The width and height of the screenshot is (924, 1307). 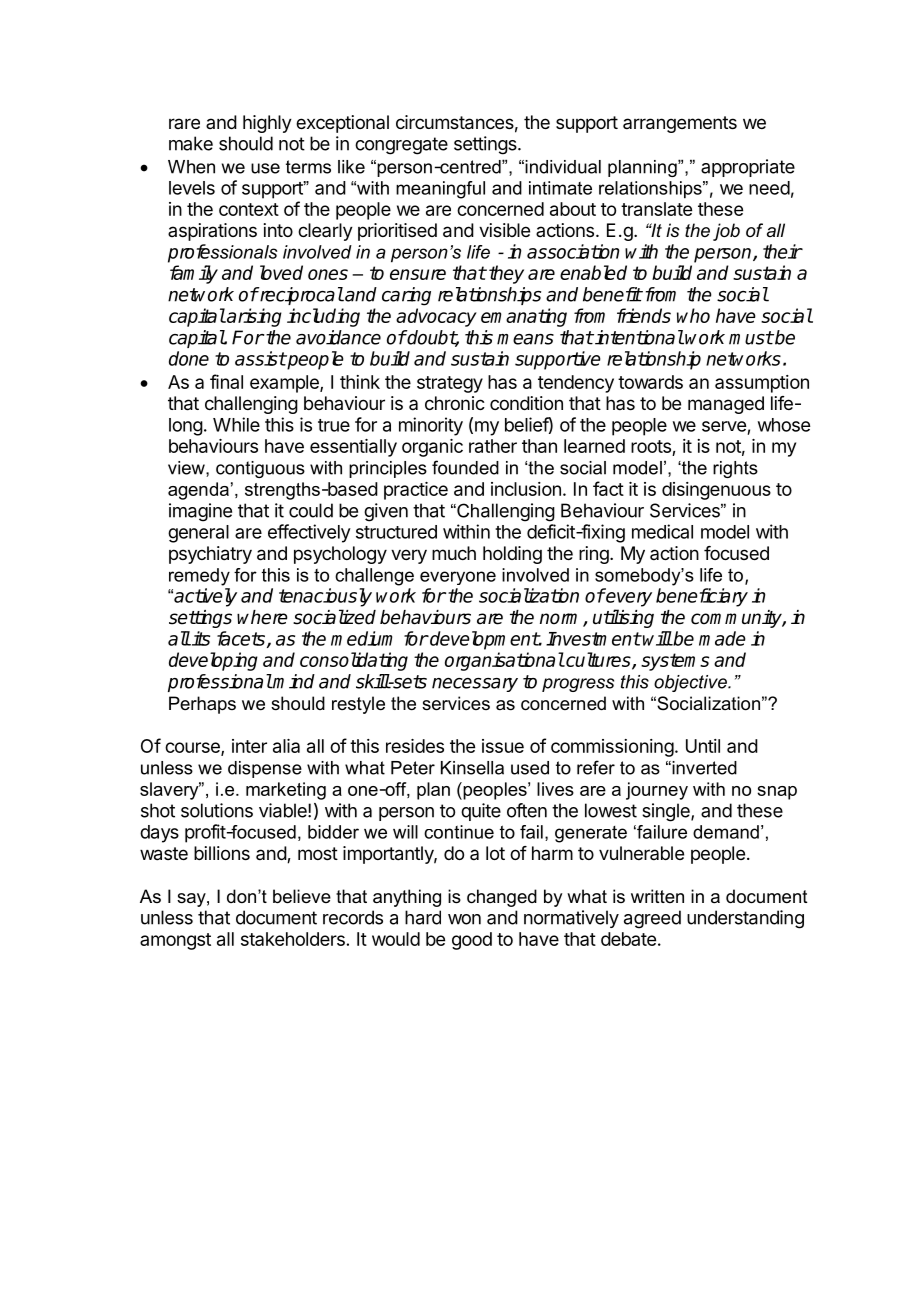 What do you see at coordinates (644, 315) in the screenshot?
I see `friends` at bounding box center [644, 315].
